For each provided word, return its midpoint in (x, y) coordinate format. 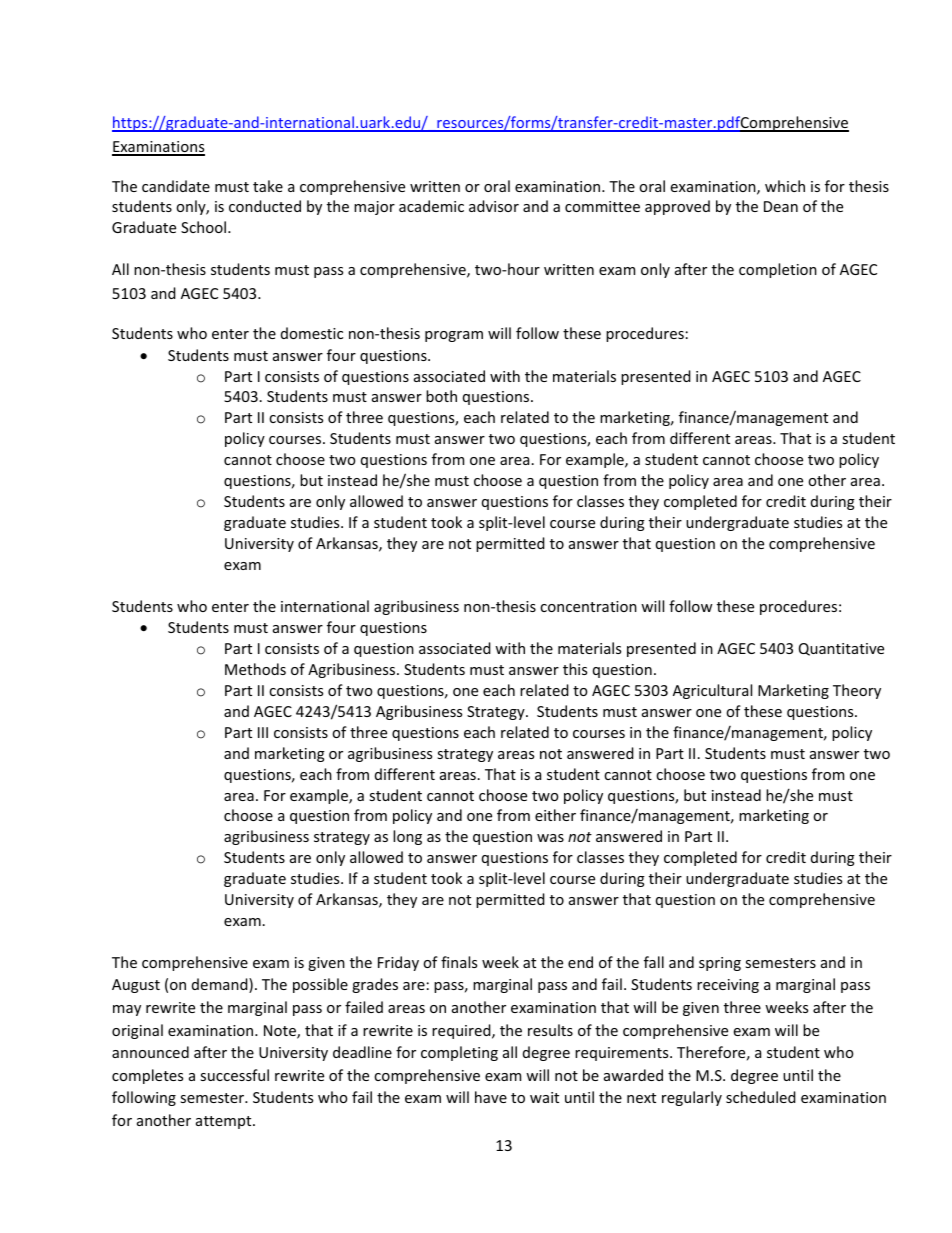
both (441, 396)
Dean (781, 206)
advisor (494, 206)
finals (459, 962)
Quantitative (841, 649)
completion (778, 270)
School (203, 227)
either (555, 815)
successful (234, 1075)
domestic (312, 333)
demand (221, 985)
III (263, 732)
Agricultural (712, 691)
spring (720, 964)
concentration (588, 606)
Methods (255, 669)
